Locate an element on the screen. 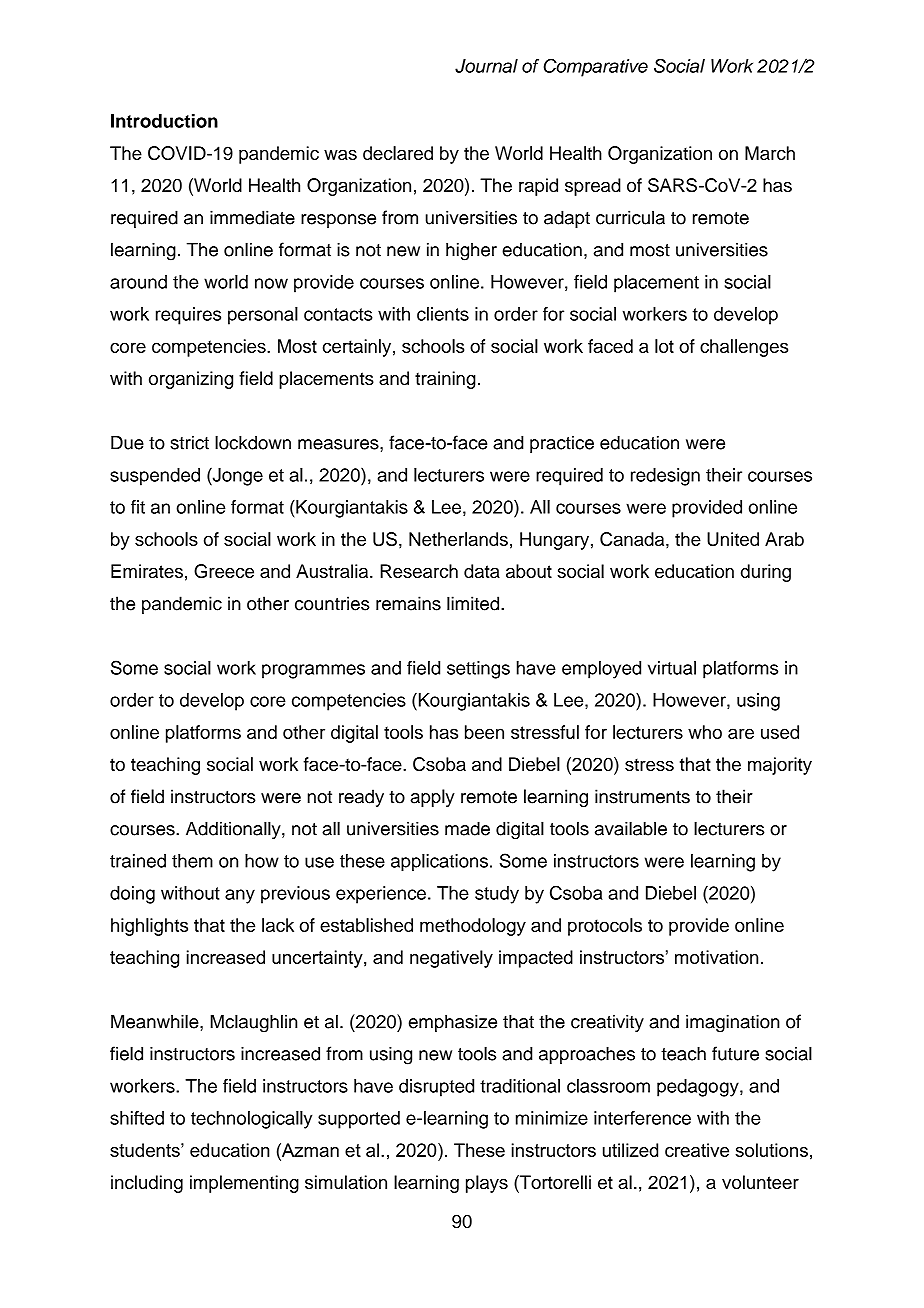  negatively is located at coordinates (451, 959).
